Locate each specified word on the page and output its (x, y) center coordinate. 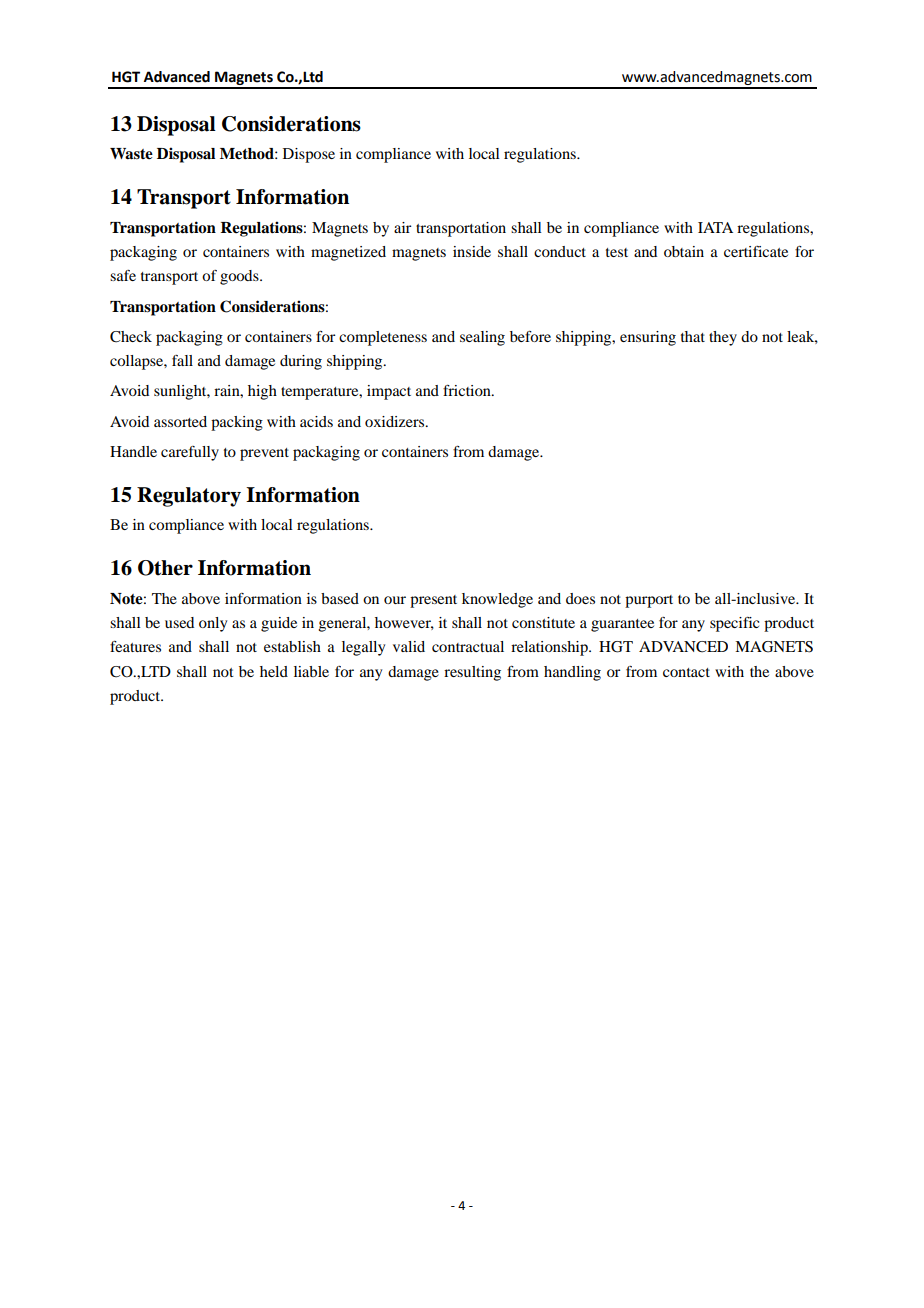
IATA (715, 227)
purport (649, 601)
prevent (264, 454)
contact (686, 672)
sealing (482, 338)
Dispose (309, 155)
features (135, 646)
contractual (468, 646)
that (693, 336)
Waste (131, 154)
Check (131, 337)
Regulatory (189, 497)
